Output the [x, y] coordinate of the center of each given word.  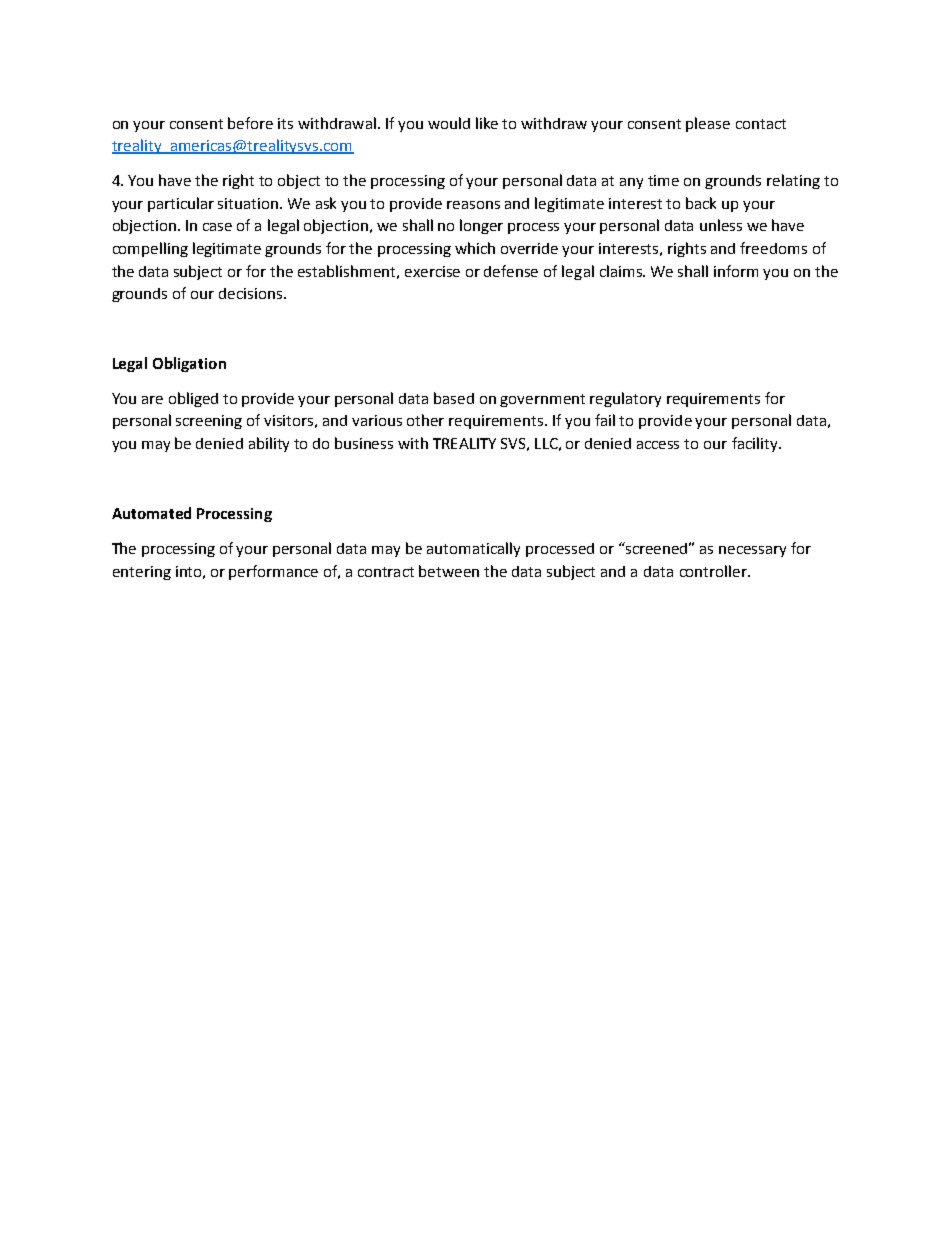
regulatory [625, 399]
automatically [473, 549]
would [449, 123]
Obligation [189, 364]
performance [273, 572]
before [250, 123]
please [708, 124]
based [454, 398]
